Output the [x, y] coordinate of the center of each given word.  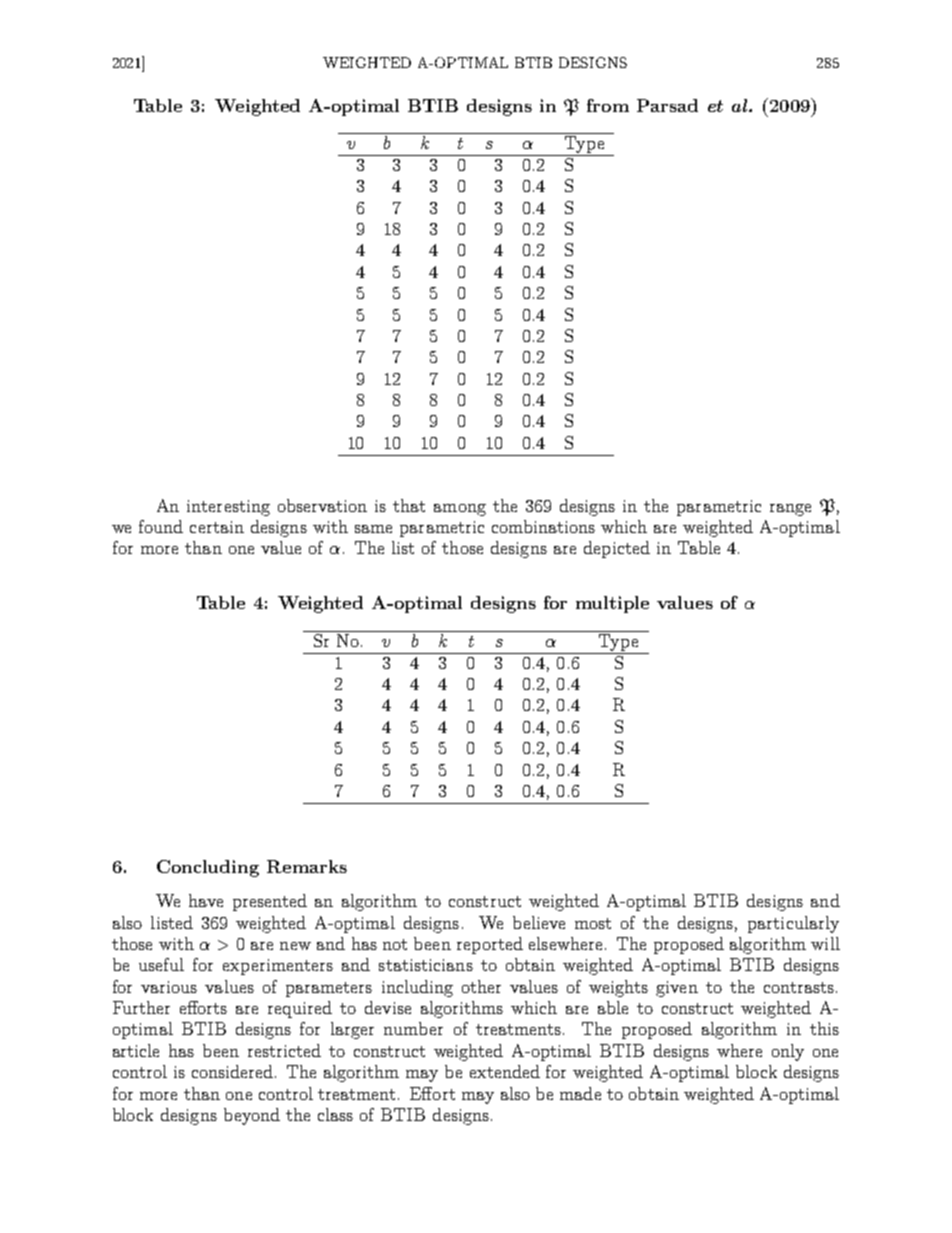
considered [234, 1071]
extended [505, 1071]
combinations [543, 526]
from [608, 105]
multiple [612, 604]
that [409, 505]
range [790, 510]
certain [217, 527]
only [788, 1052]
